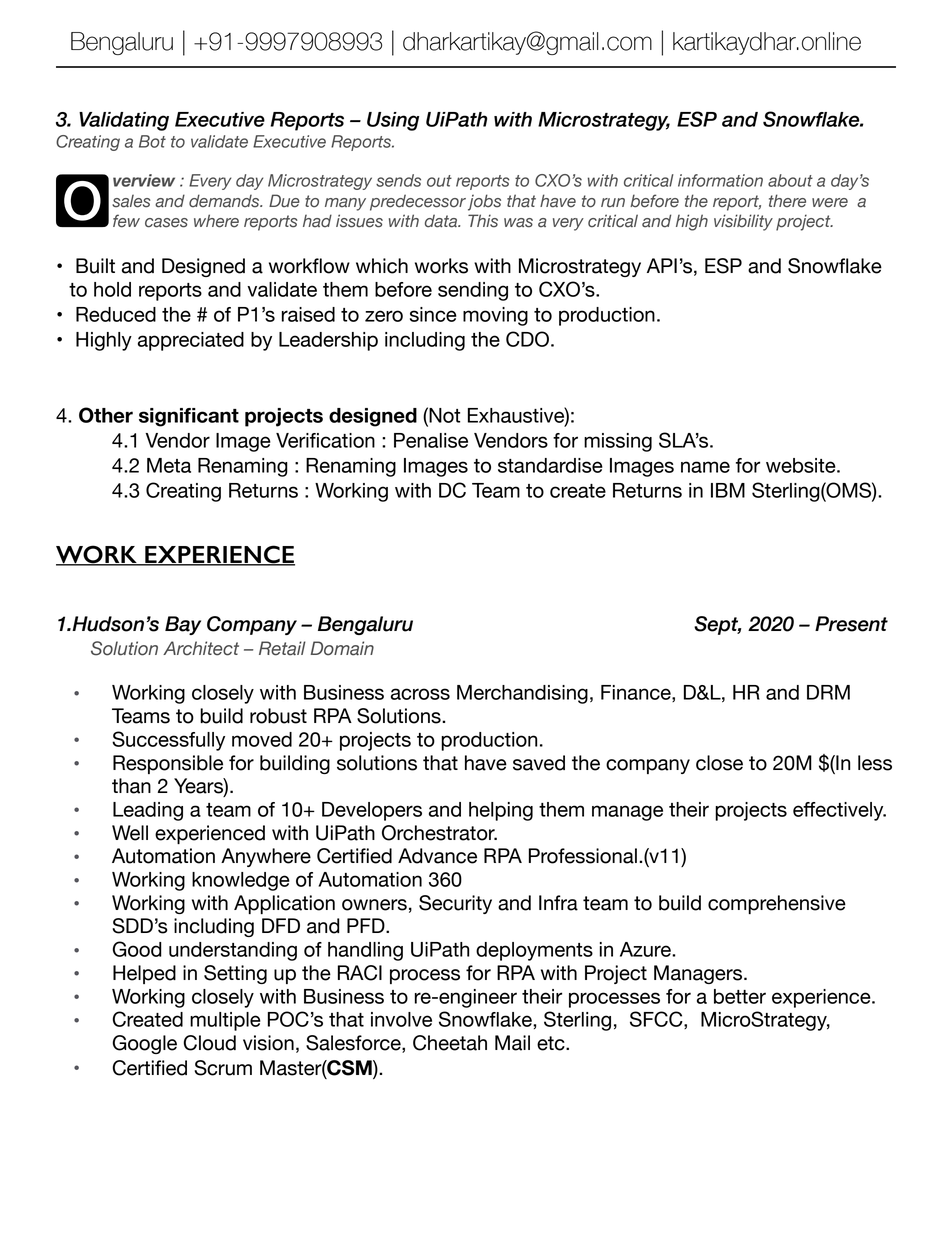 The width and height of the screenshot is (952, 1233). Describe the element at coordinates (152, 141) in the screenshot. I see `Bot` at that location.
